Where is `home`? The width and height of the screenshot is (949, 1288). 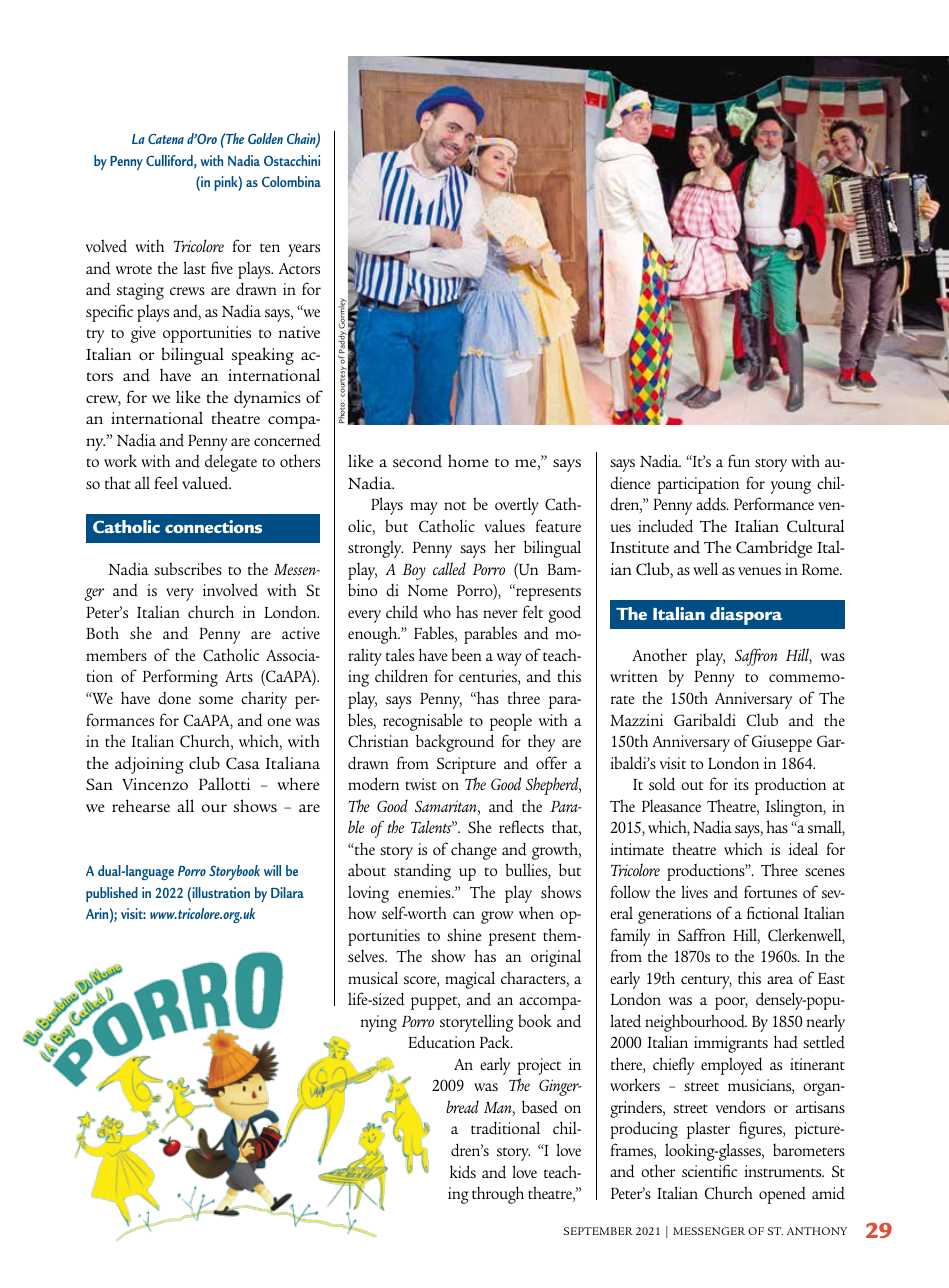 home is located at coordinates (468, 460).
